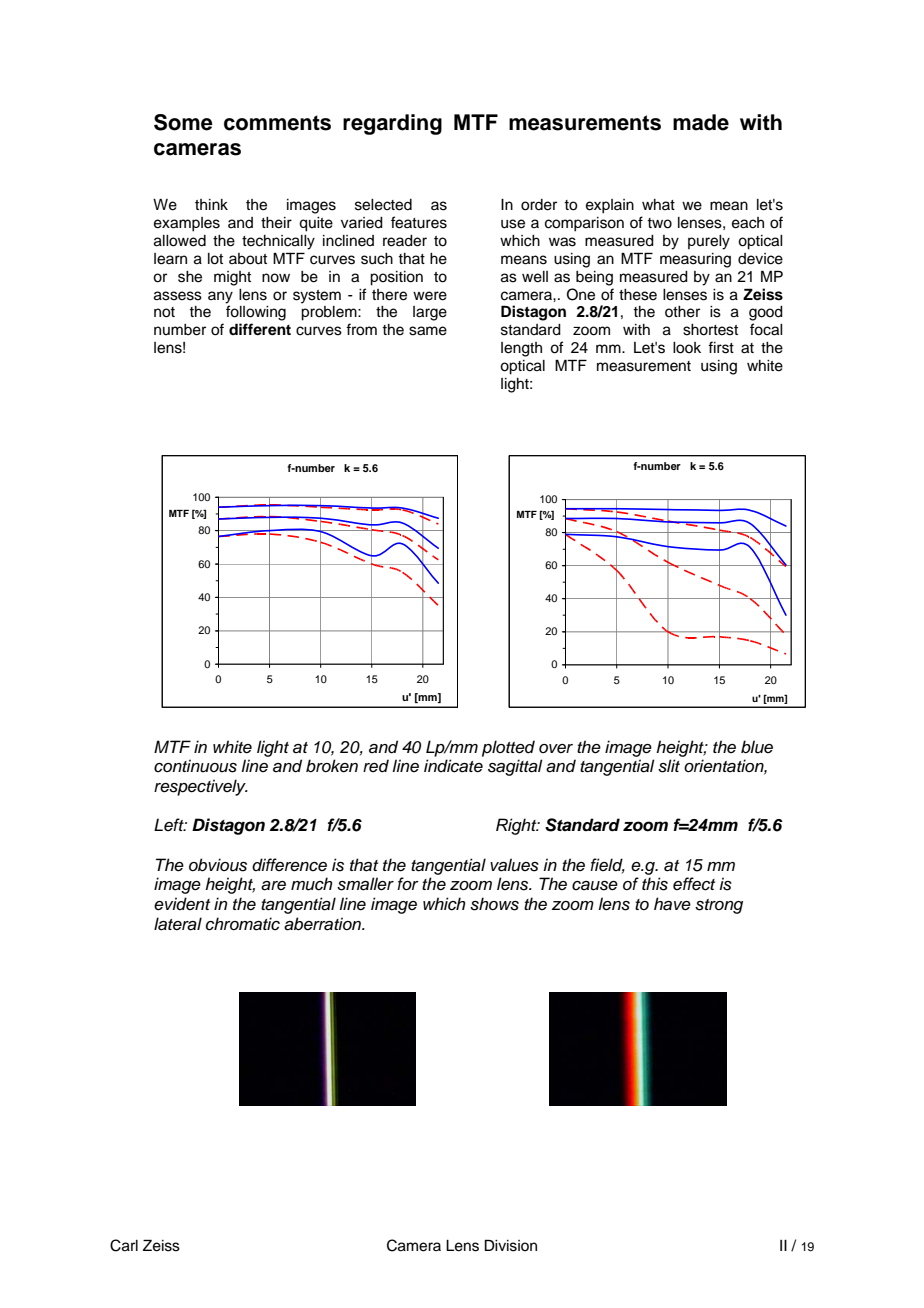  What do you see at coordinates (694, 884) in the screenshot?
I see `effect` at bounding box center [694, 884].
